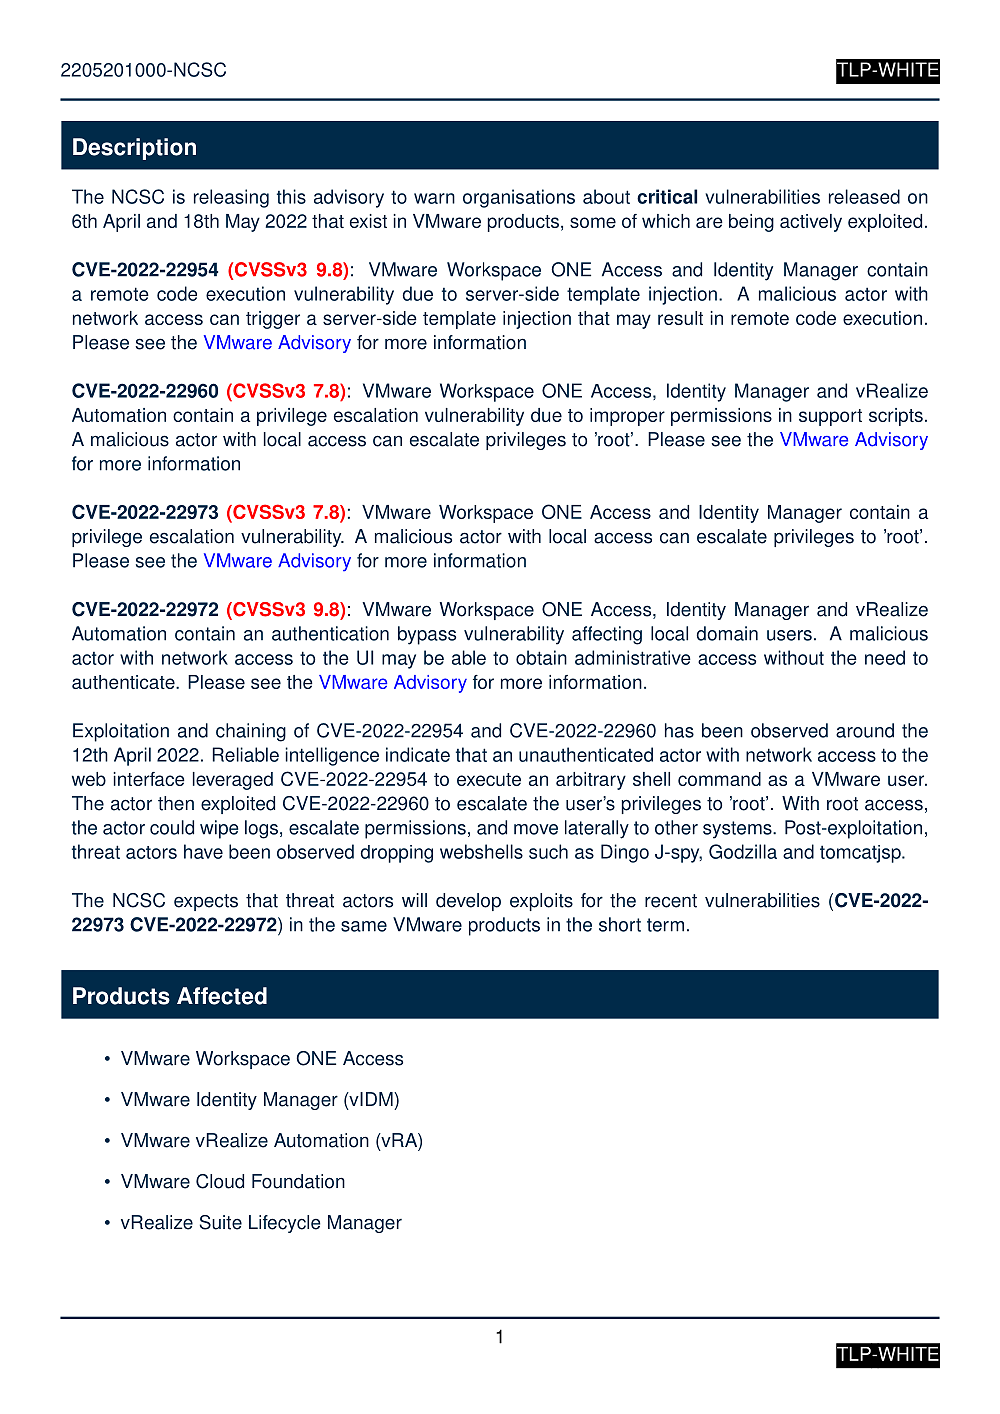 This screenshot has height=1414, width=1000. I want to click on organisations, so click(519, 198).
